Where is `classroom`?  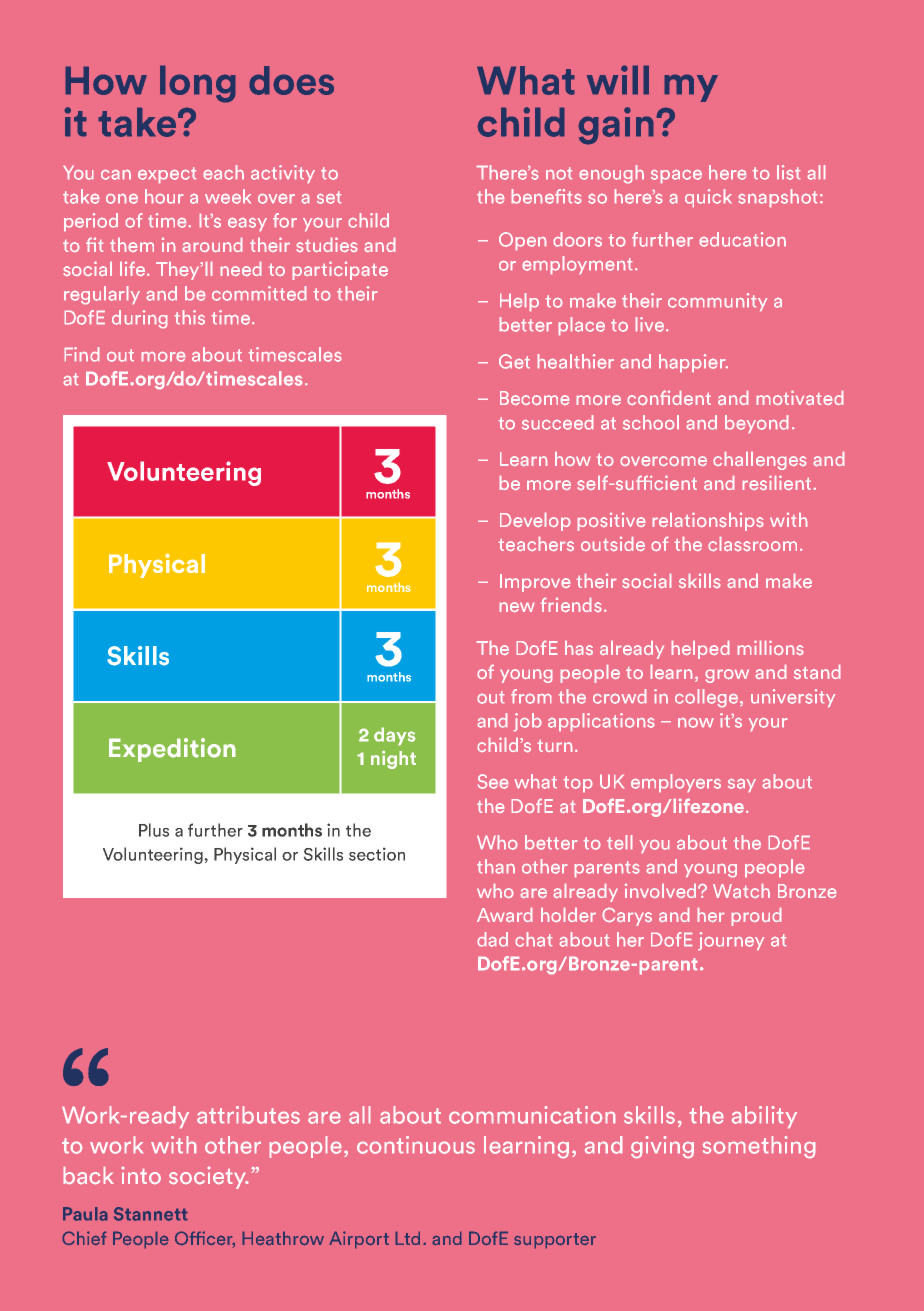 classroom is located at coordinates (753, 544).
